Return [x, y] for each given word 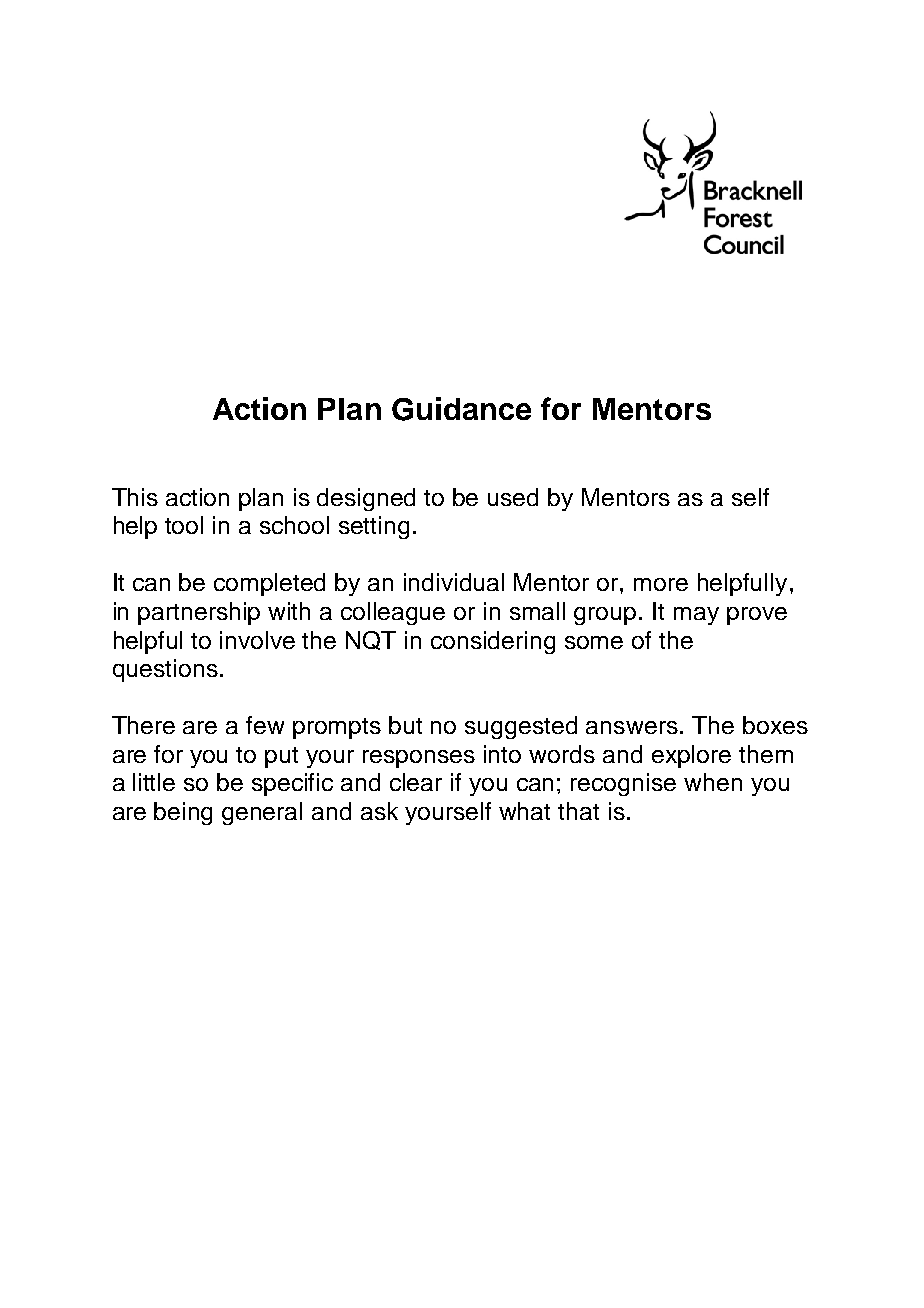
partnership [199, 613]
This [135, 497]
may [696, 616]
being [183, 813]
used [513, 497]
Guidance [461, 409]
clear [416, 782]
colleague [393, 613]
